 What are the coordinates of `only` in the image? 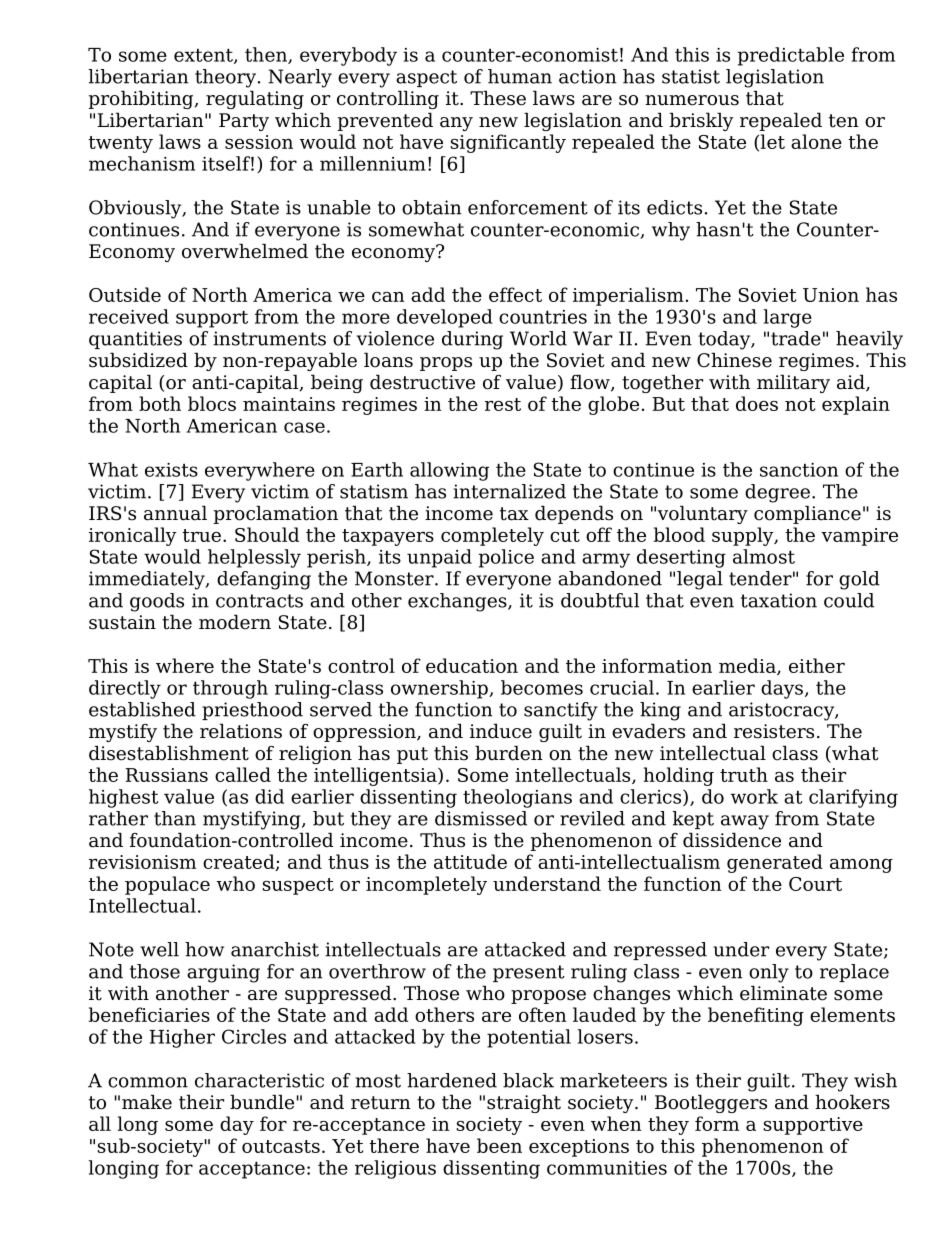 It's located at (769, 973).
